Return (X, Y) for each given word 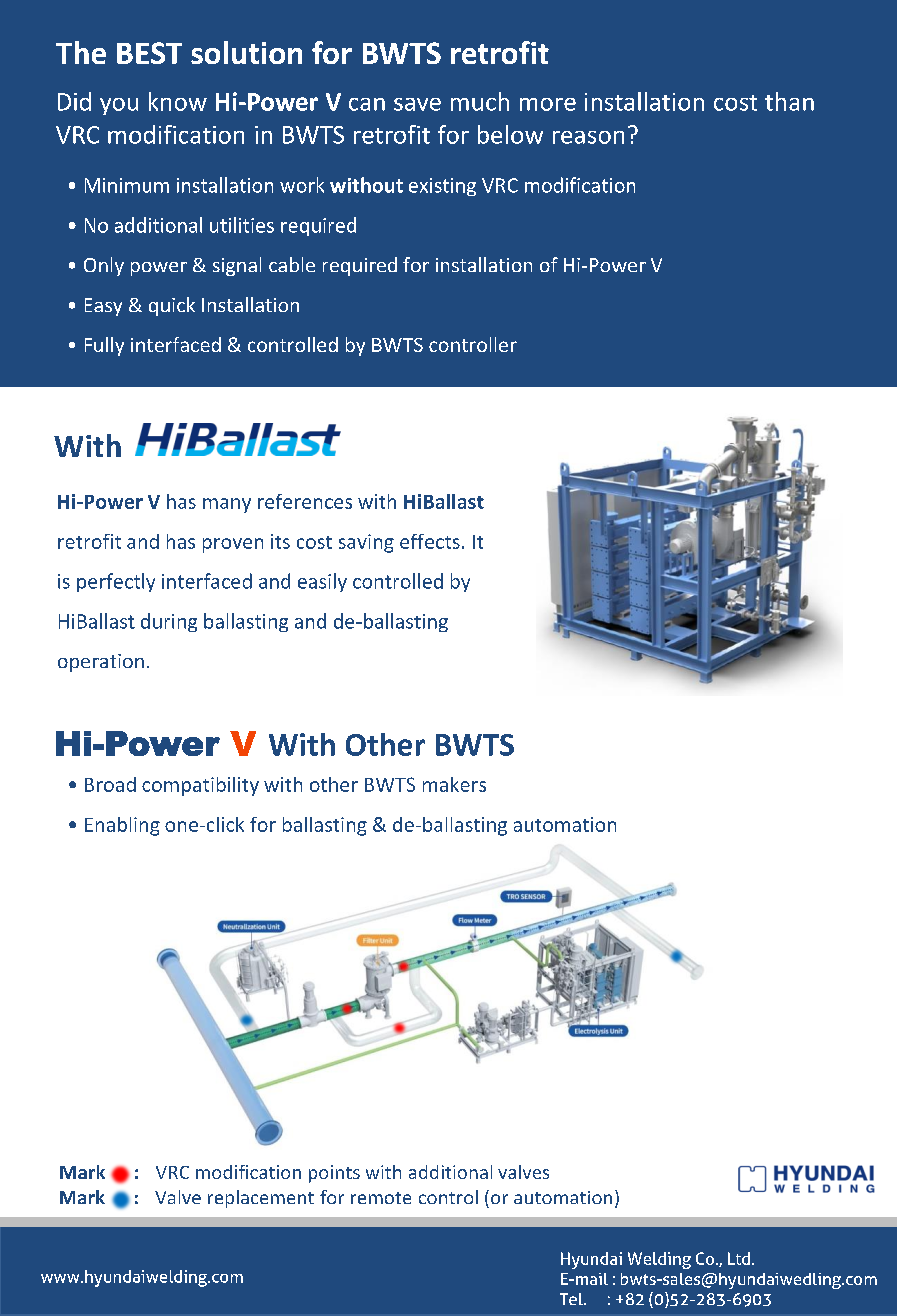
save (417, 104)
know (178, 101)
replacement (261, 1199)
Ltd (739, 1258)
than (789, 101)
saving (366, 543)
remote (381, 1198)
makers (454, 784)
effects (430, 541)
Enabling (122, 826)
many (227, 505)
